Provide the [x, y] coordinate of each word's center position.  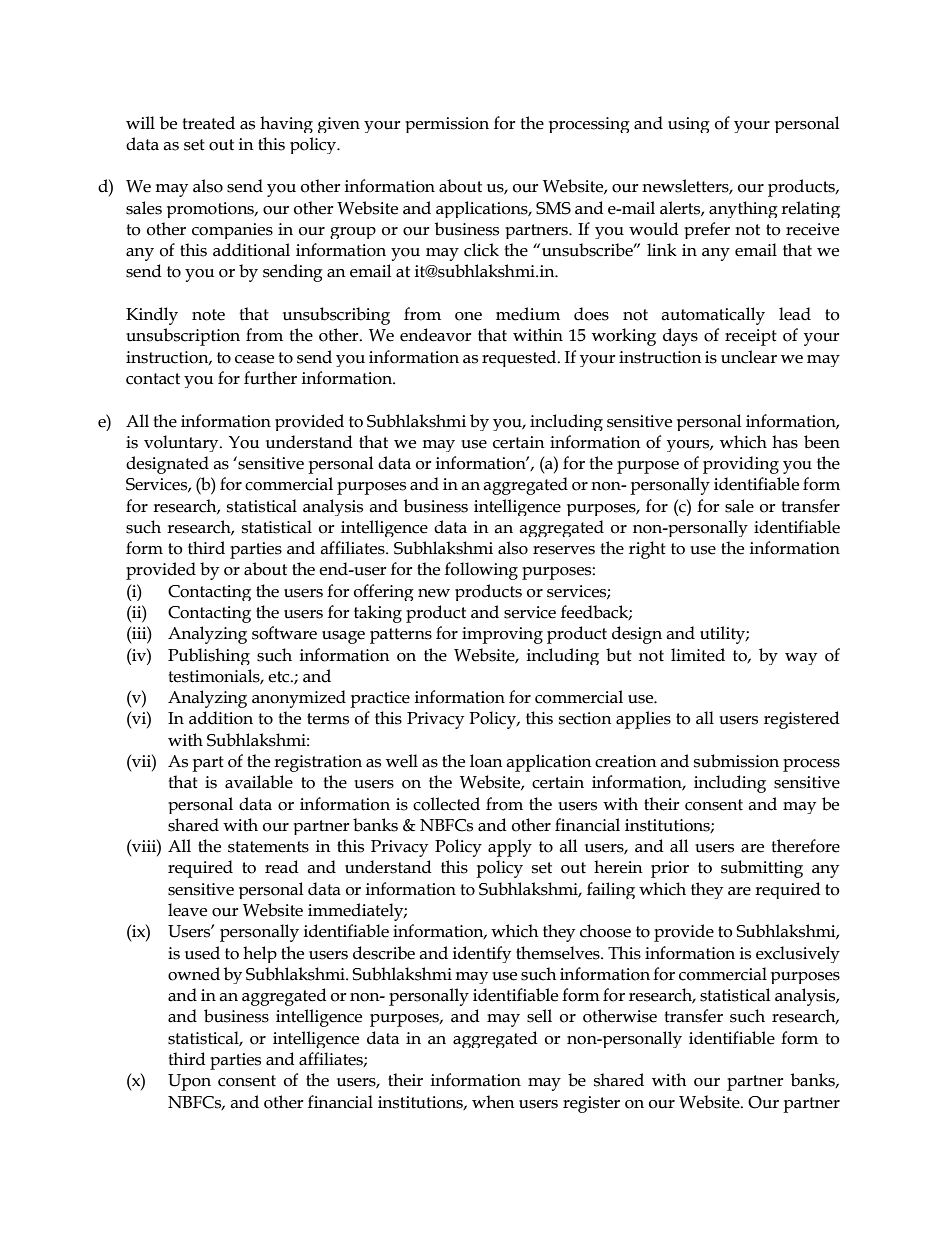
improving [502, 635]
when [493, 1102]
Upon [189, 1082]
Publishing [209, 656]
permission [447, 125]
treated [208, 123]
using [689, 125]
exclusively [798, 954]
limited [698, 655]
